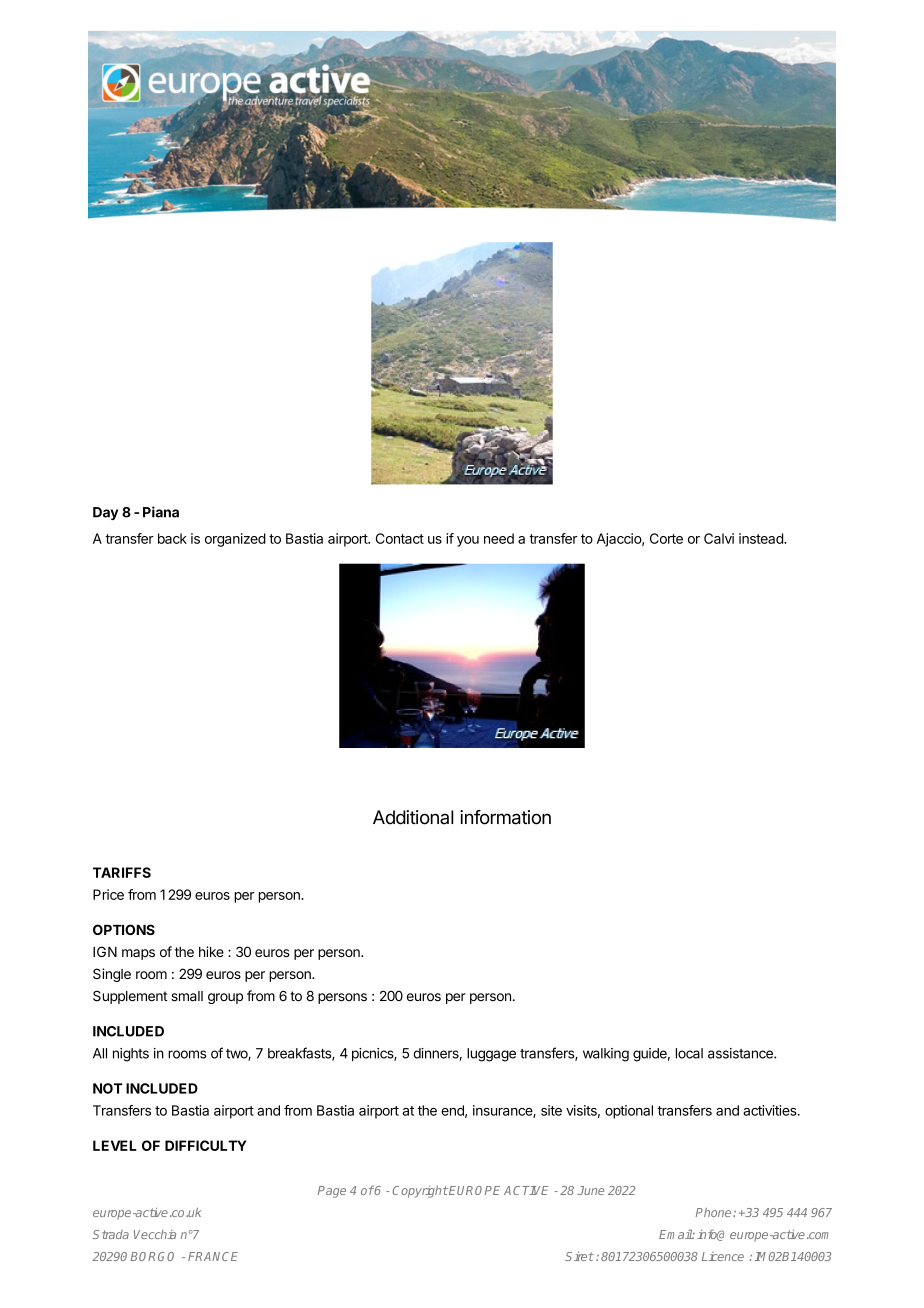  Describe the element at coordinates (741, 1053) in the screenshot. I see `assistance` at that location.
